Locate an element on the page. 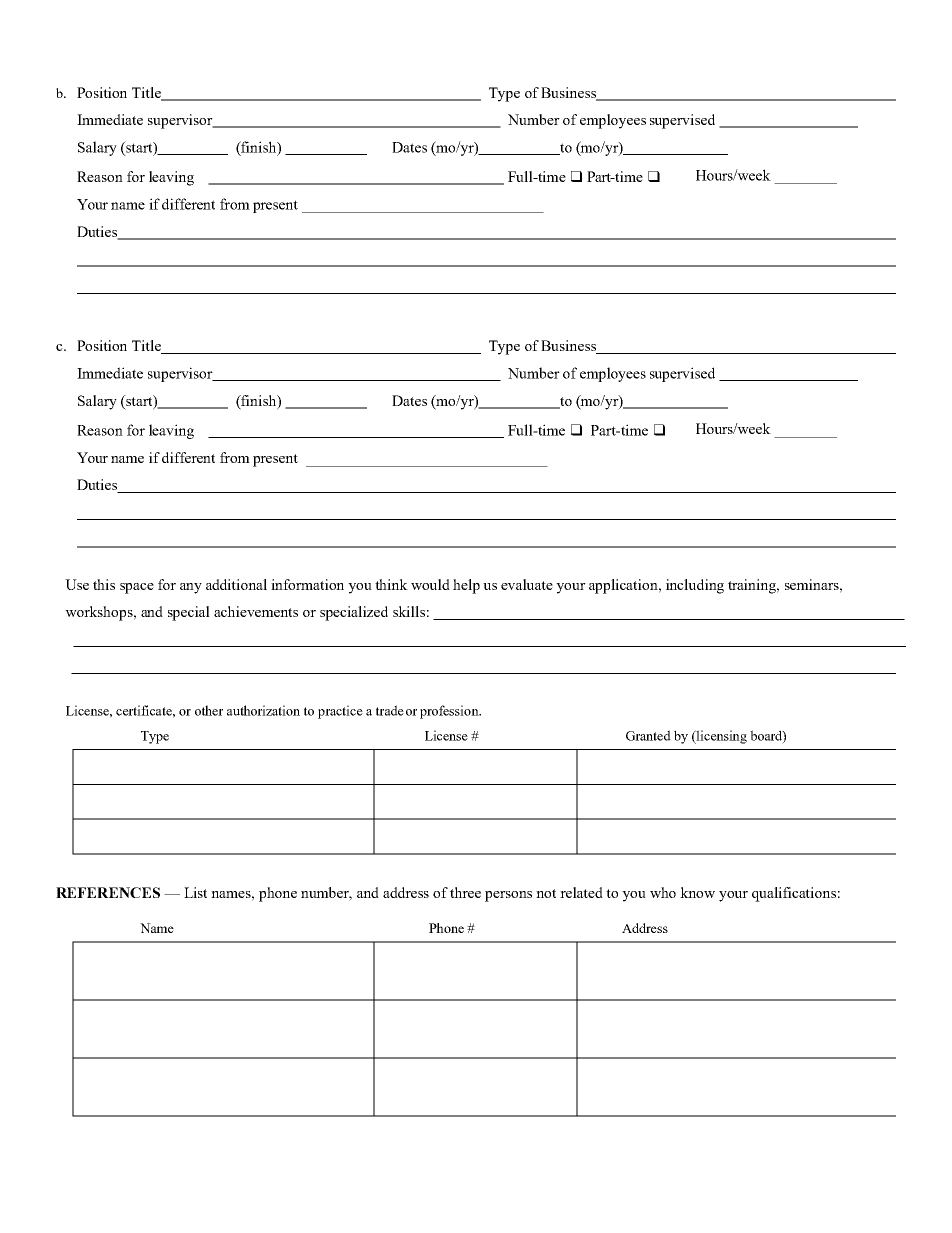  other is located at coordinates (209, 710).
